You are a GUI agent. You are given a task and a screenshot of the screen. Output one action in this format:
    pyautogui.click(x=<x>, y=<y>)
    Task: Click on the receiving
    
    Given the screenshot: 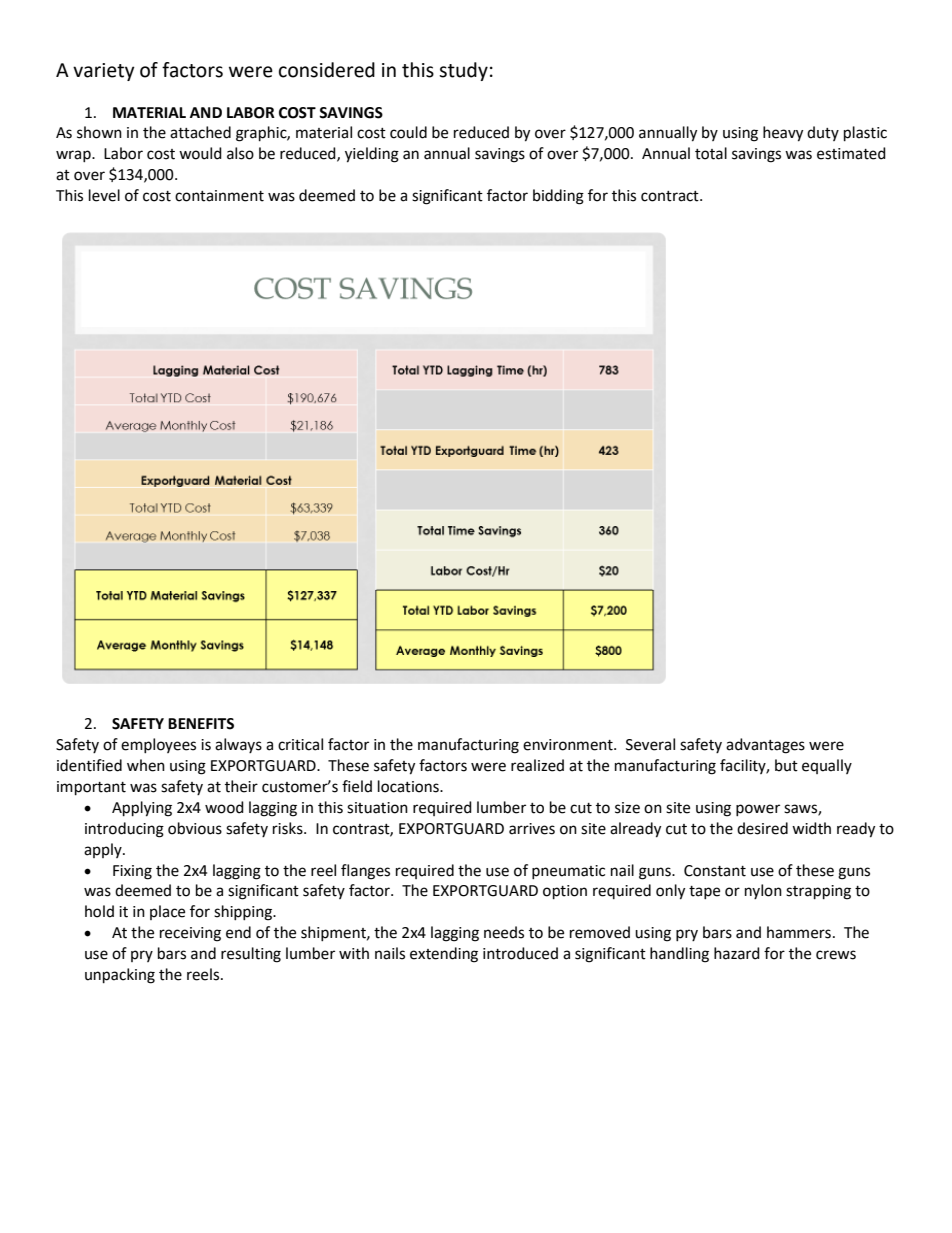 What is the action you would take?
    pyautogui.click(x=190, y=934)
